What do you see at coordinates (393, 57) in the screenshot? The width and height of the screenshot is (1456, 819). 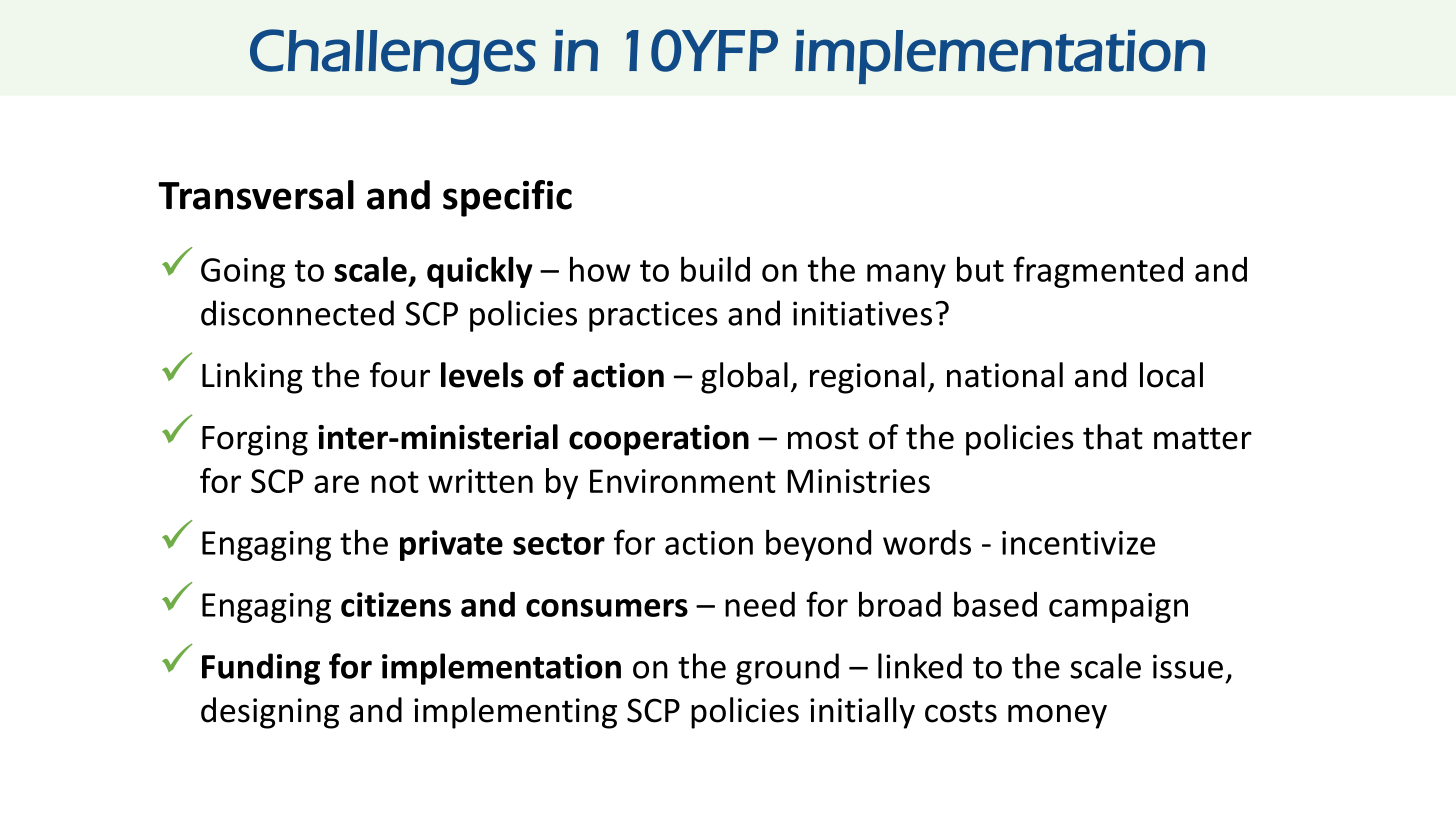 I see `Challenges` at bounding box center [393, 57].
